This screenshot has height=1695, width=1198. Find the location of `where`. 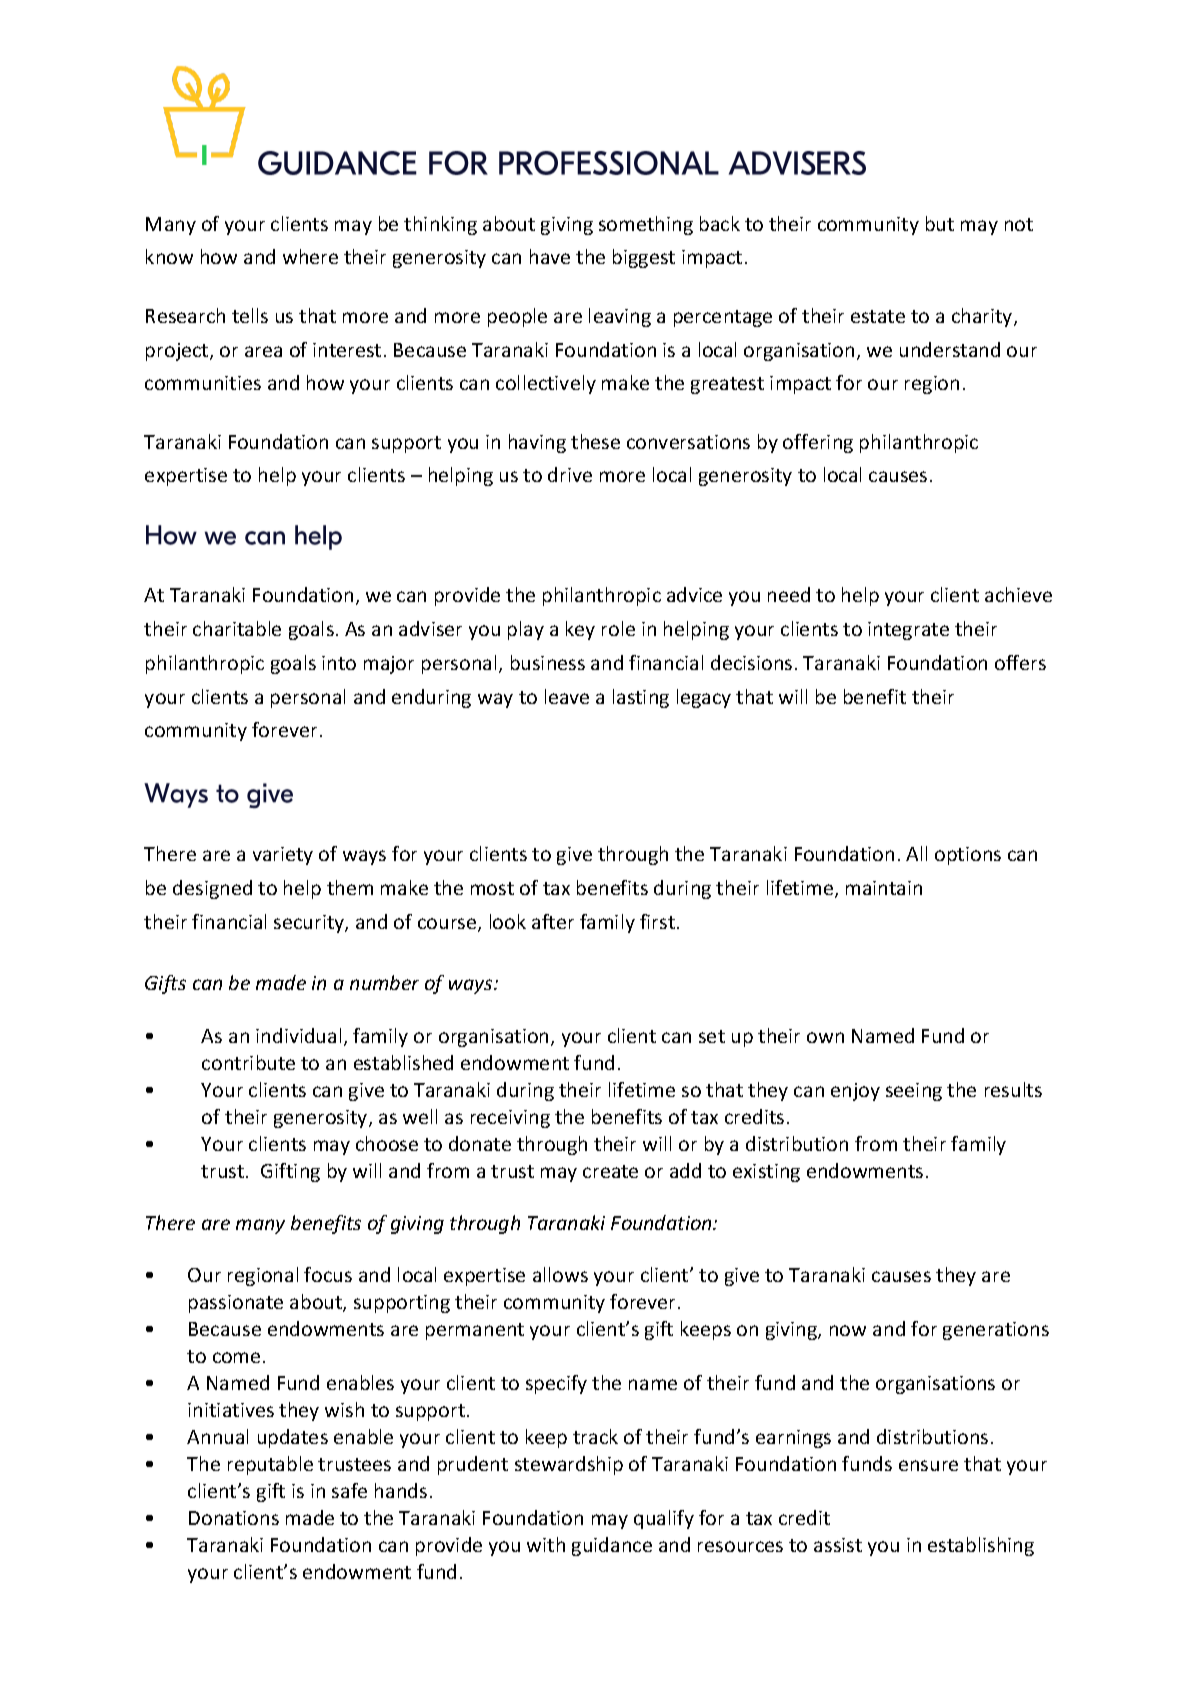

where is located at coordinates (310, 256).
